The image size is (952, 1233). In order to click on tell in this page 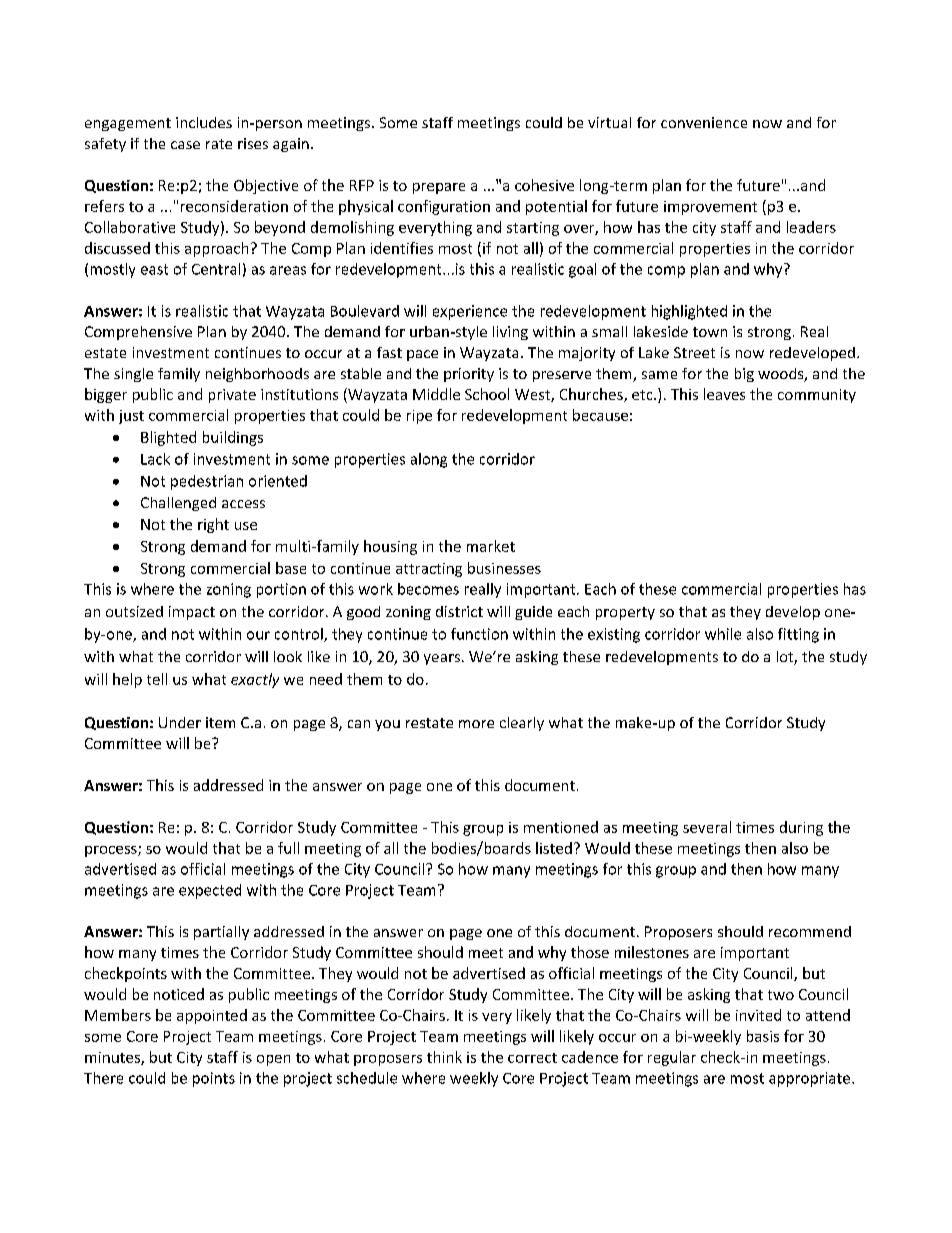, I will do `click(157, 679)`.
